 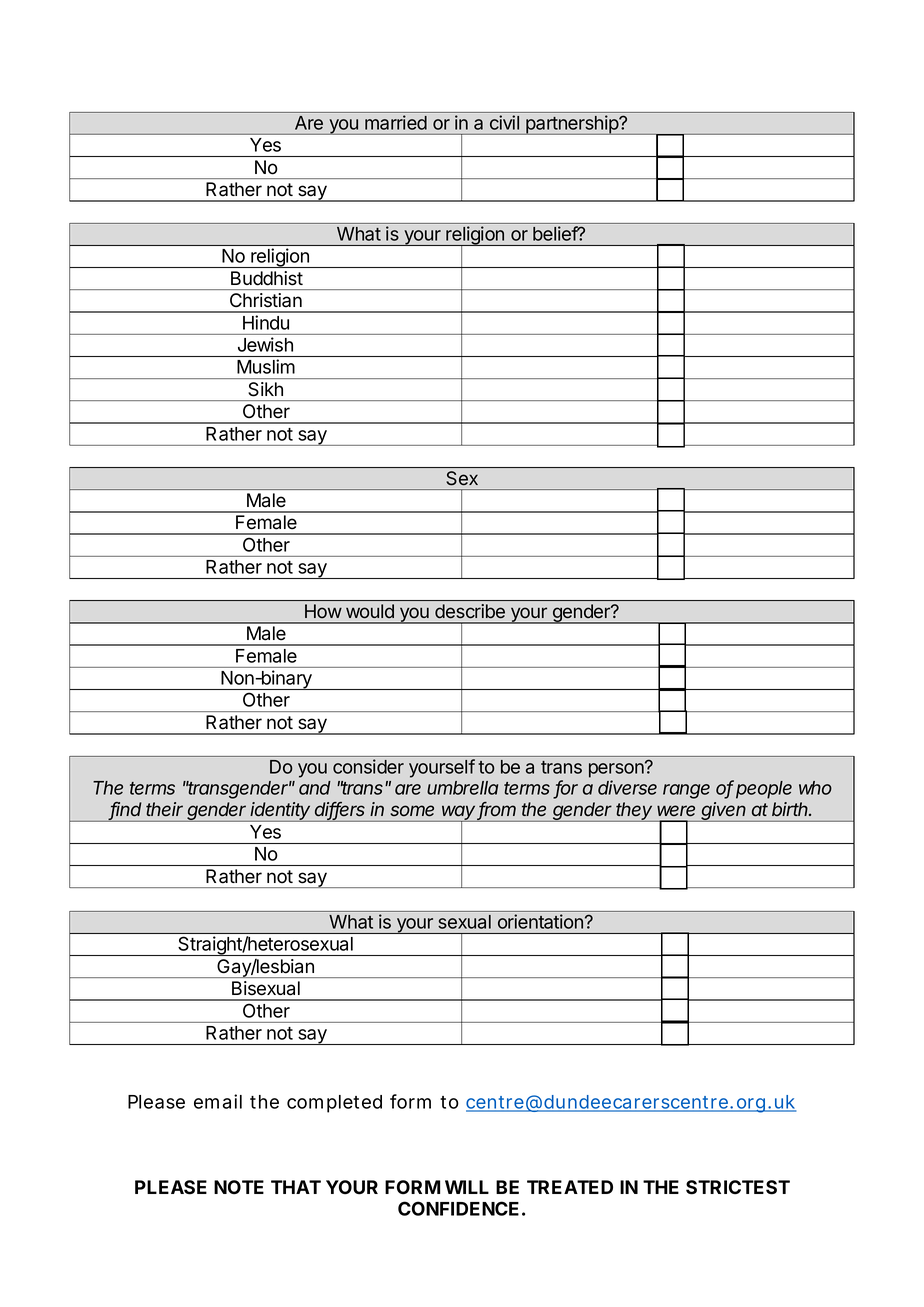 I want to click on Hindu, so click(x=266, y=322).
